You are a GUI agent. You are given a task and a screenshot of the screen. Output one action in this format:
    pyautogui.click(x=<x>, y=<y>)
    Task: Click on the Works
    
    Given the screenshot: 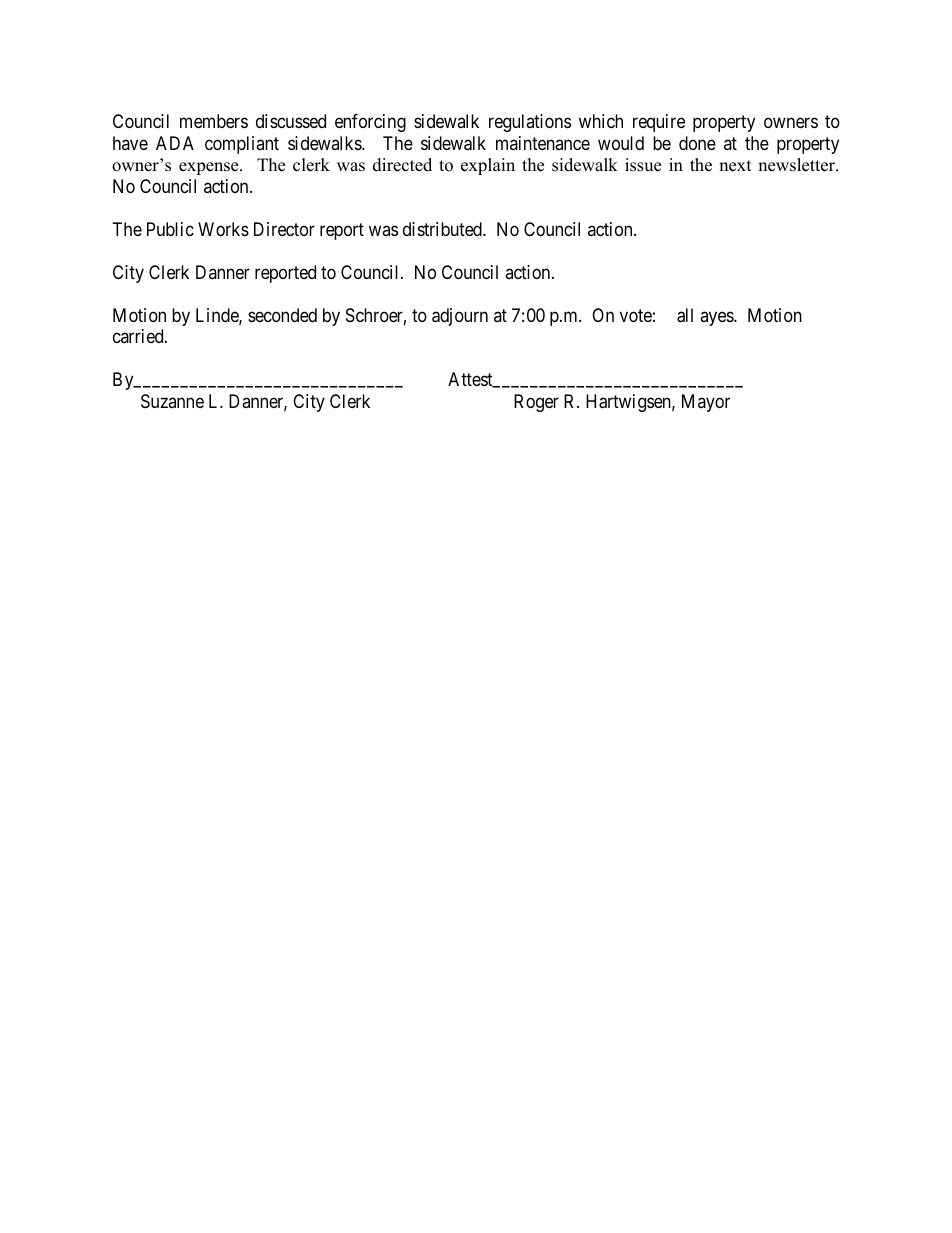 What is the action you would take?
    pyautogui.click(x=223, y=229)
